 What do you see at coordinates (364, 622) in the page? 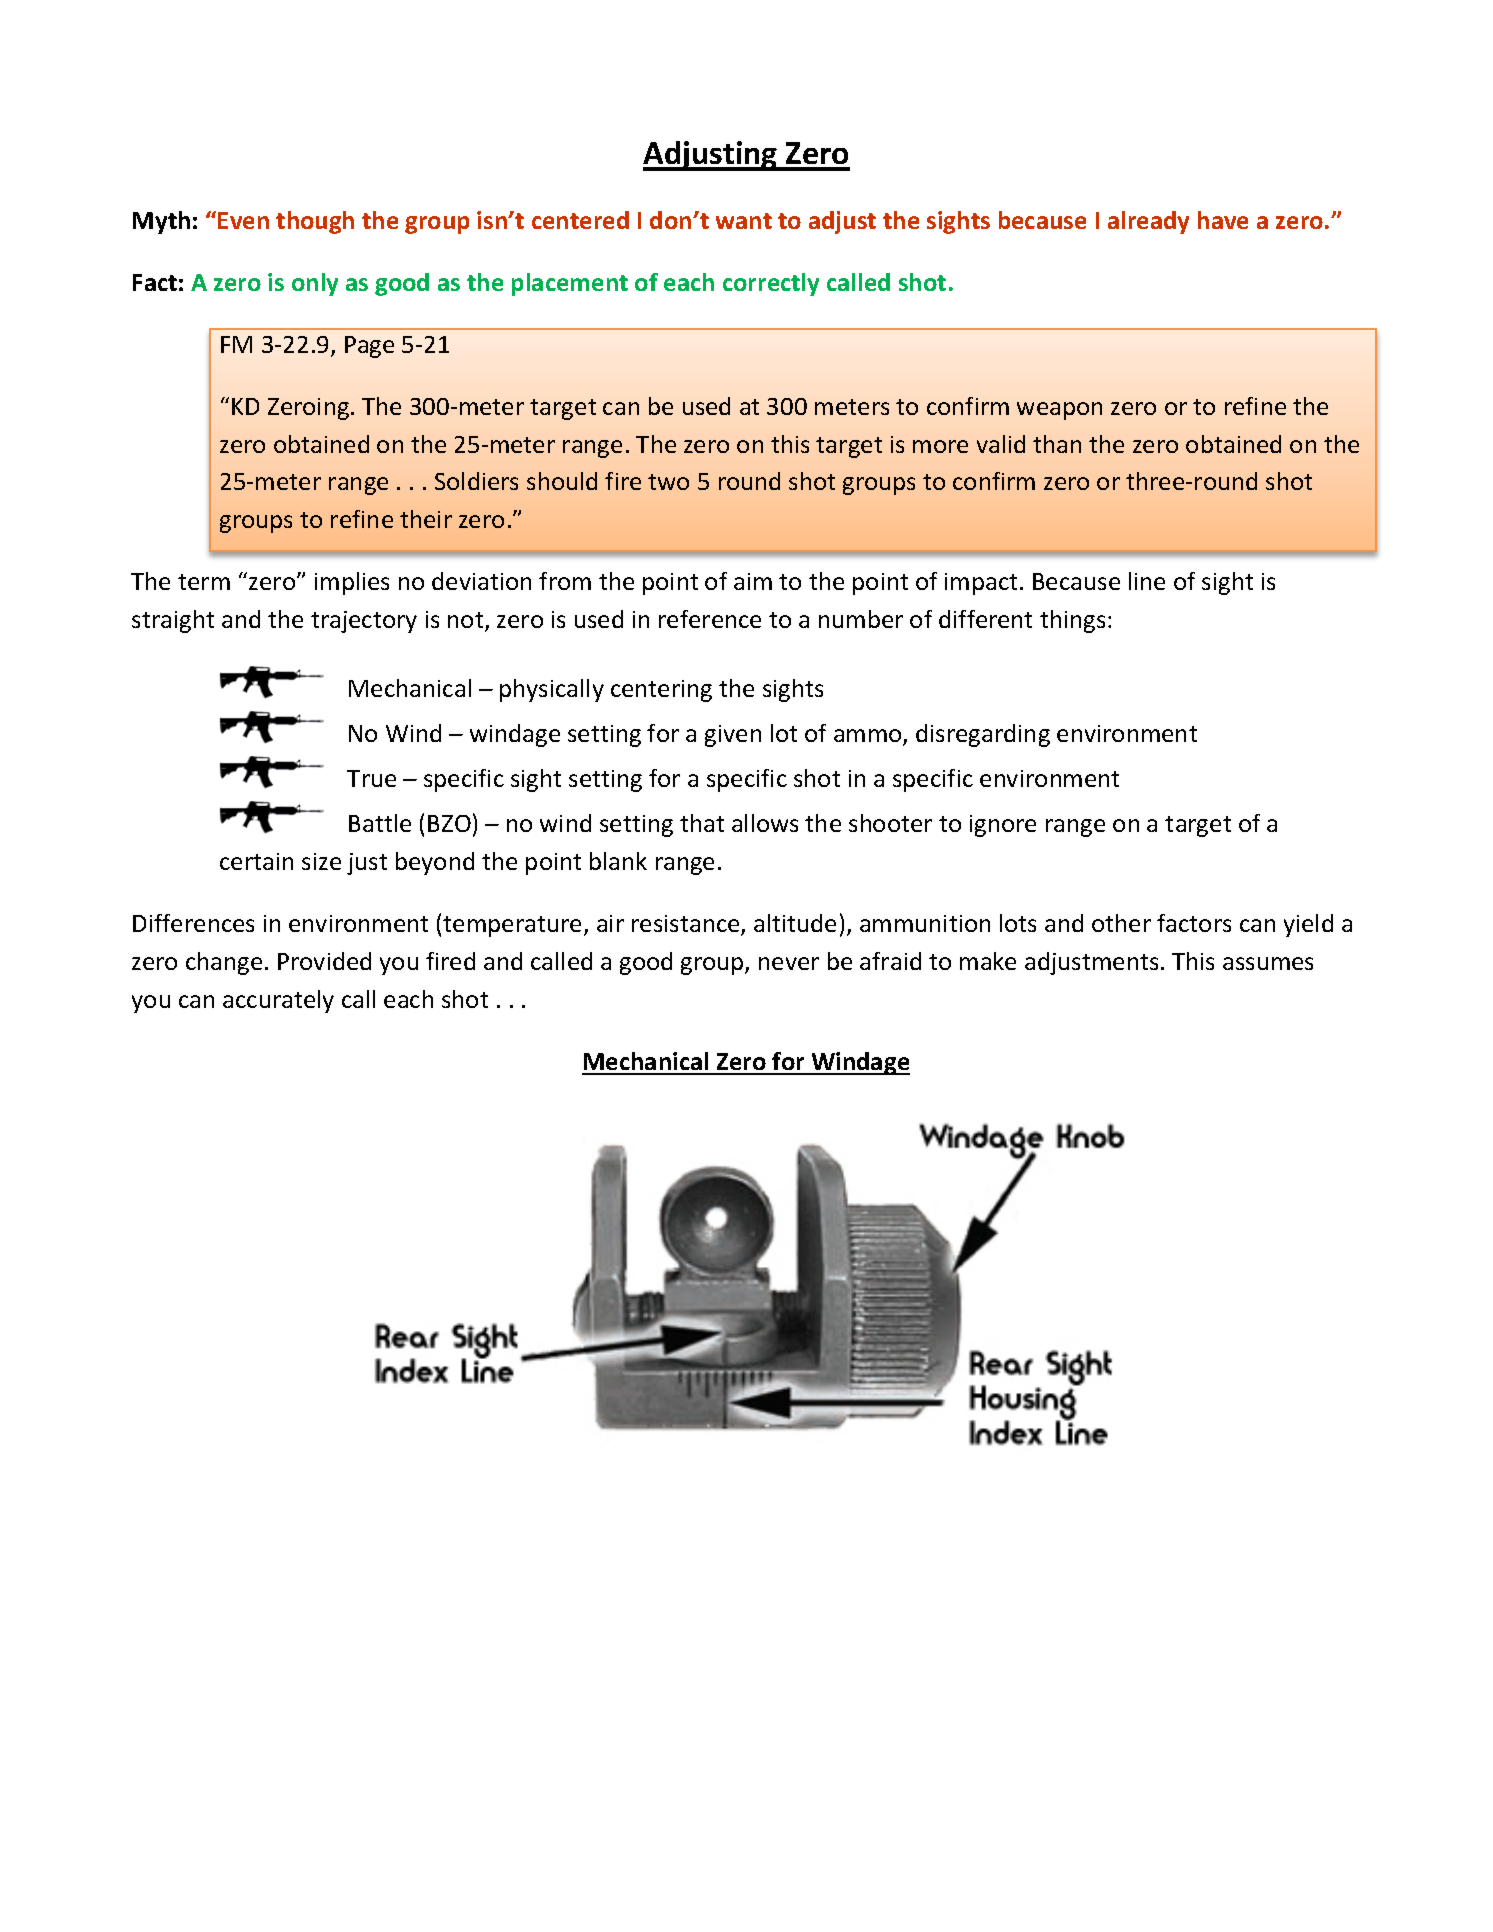
I see `trajectory` at bounding box center [364, 622].
